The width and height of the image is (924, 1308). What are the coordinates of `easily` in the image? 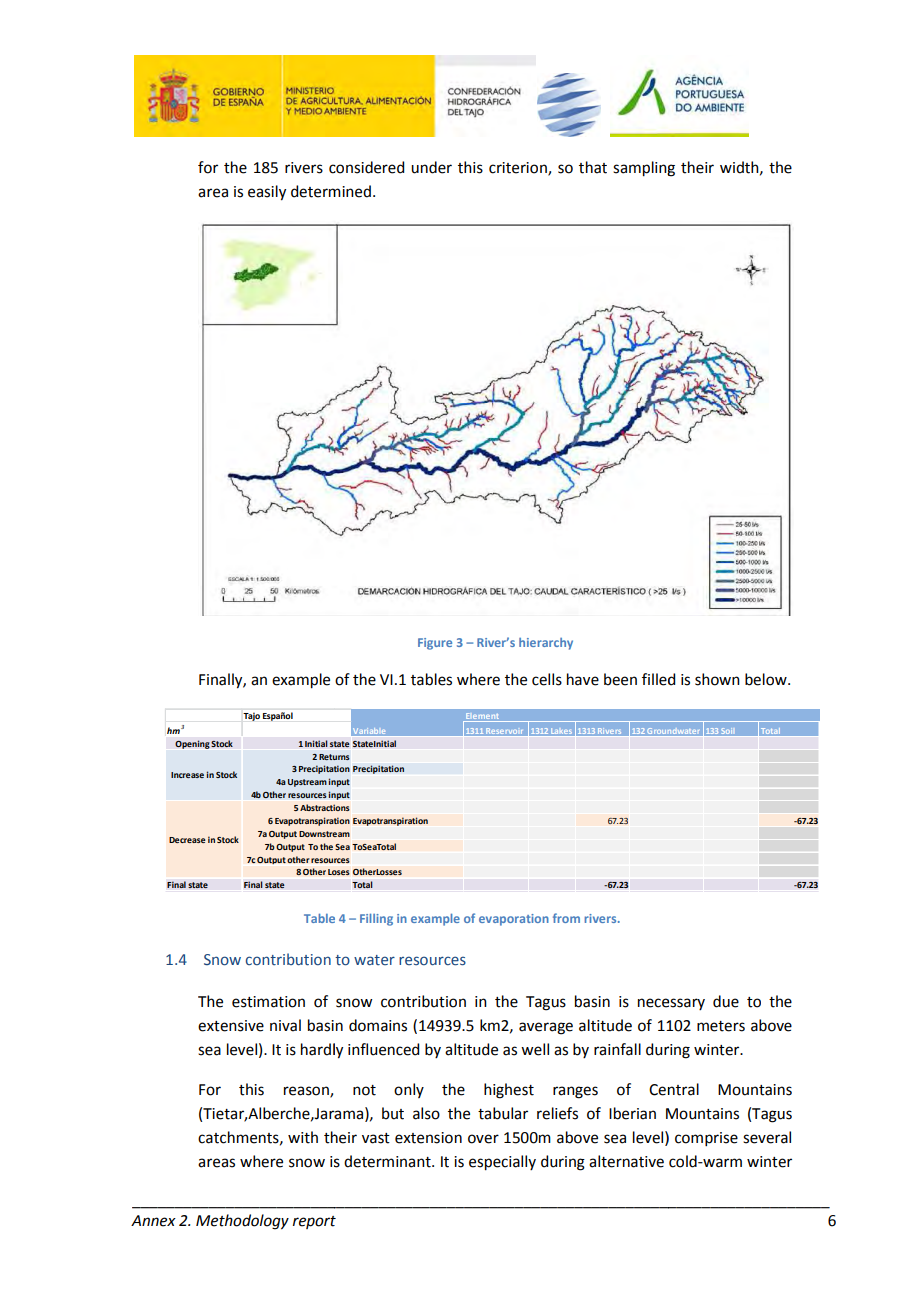 It's located at (267, 193).
